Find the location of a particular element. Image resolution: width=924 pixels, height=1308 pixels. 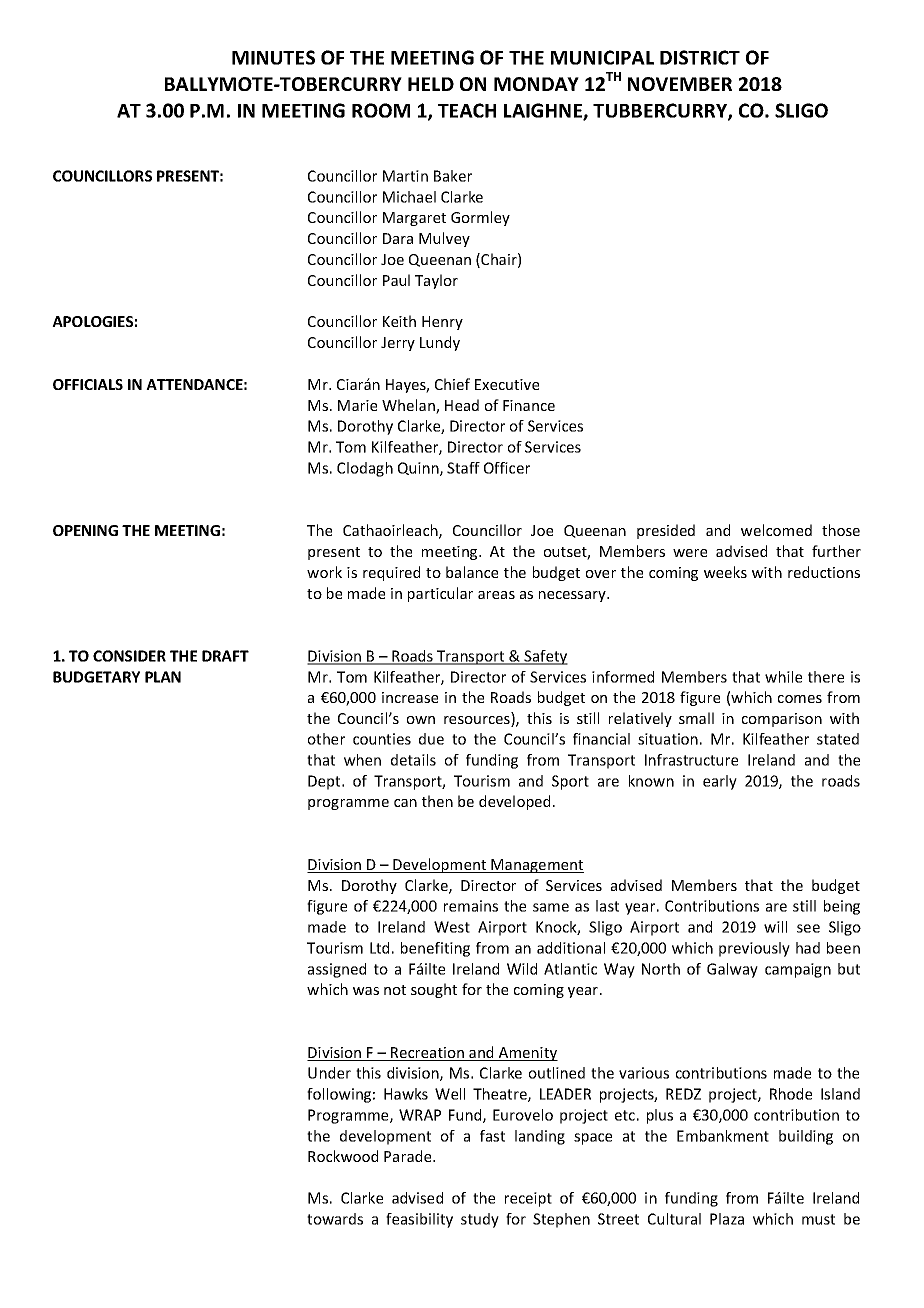

particular is located at coordinates (440, 594).
